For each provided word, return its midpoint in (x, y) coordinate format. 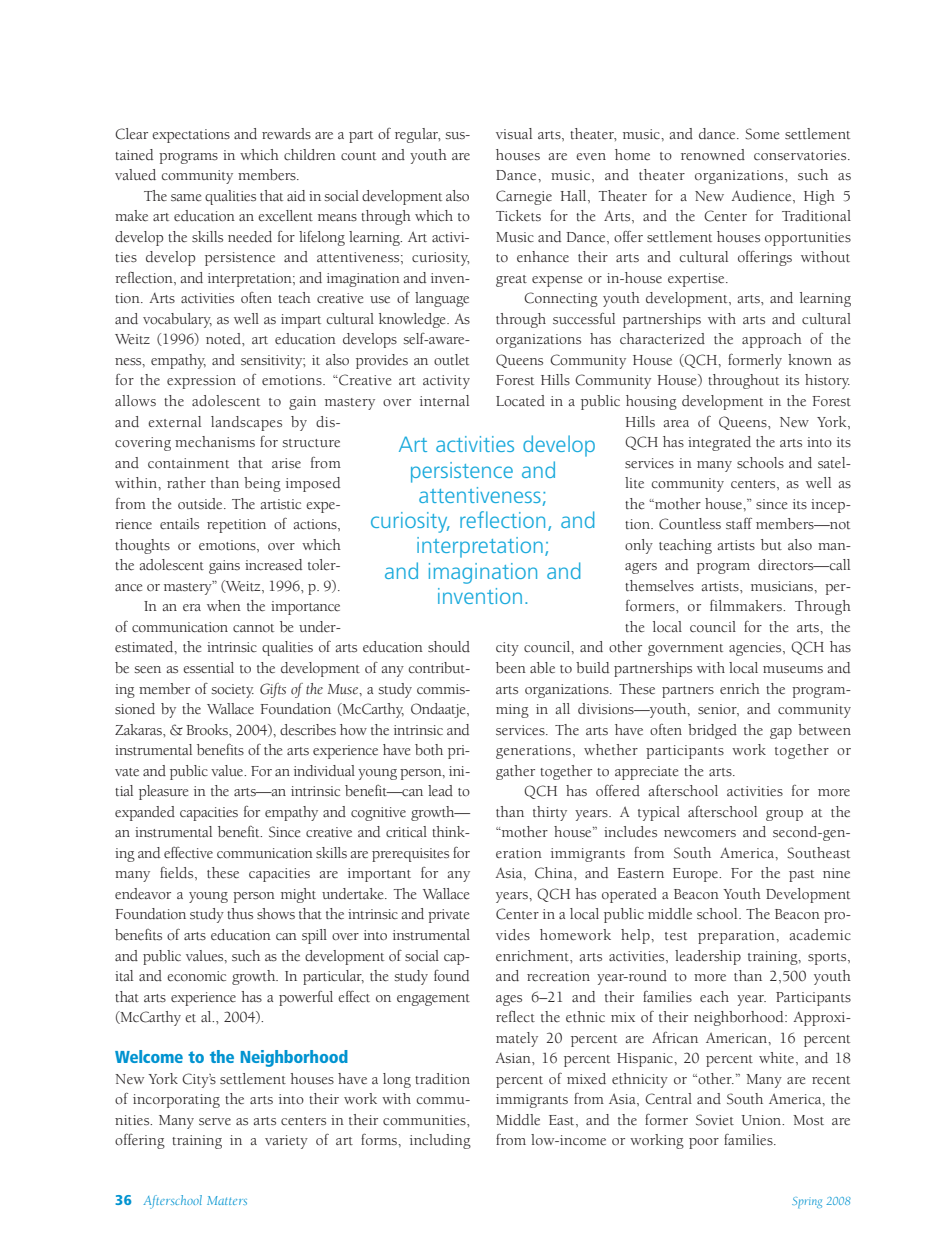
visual (514, 133)
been (511, 668)
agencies (756, 649)
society (232, 691)
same (186, 198)
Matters (227, 1200)
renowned (713, 155)
